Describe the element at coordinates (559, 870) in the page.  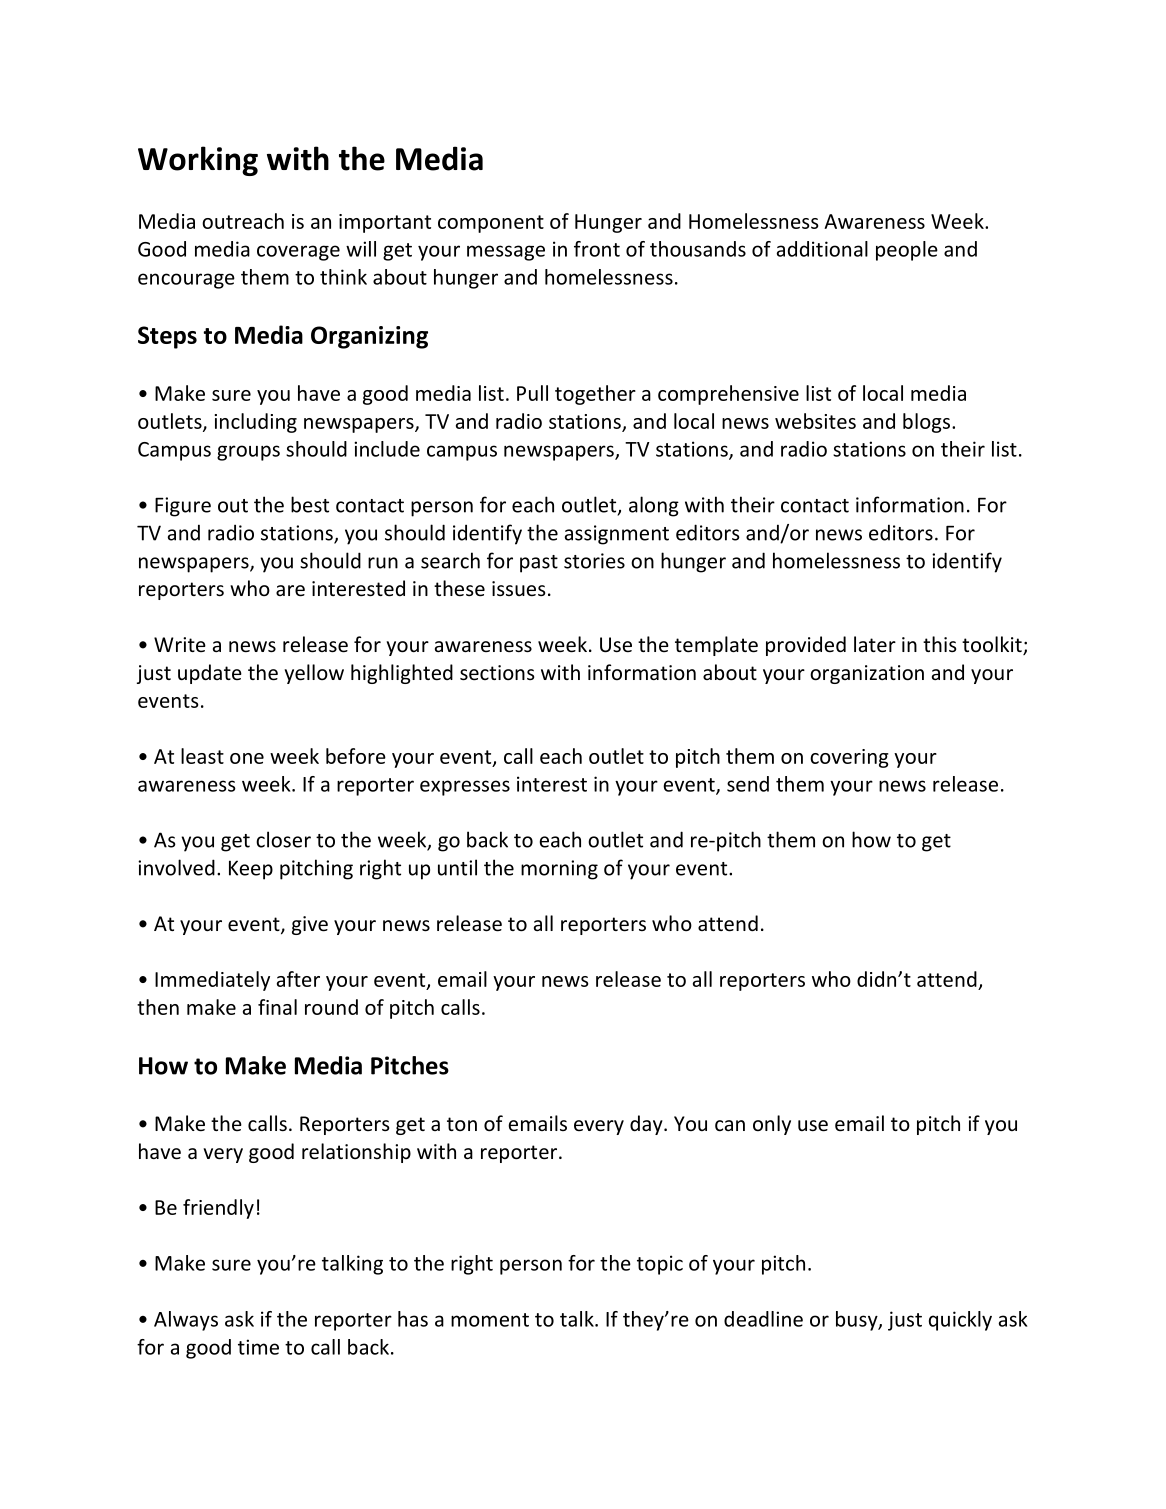
I see `morning` at that location.
